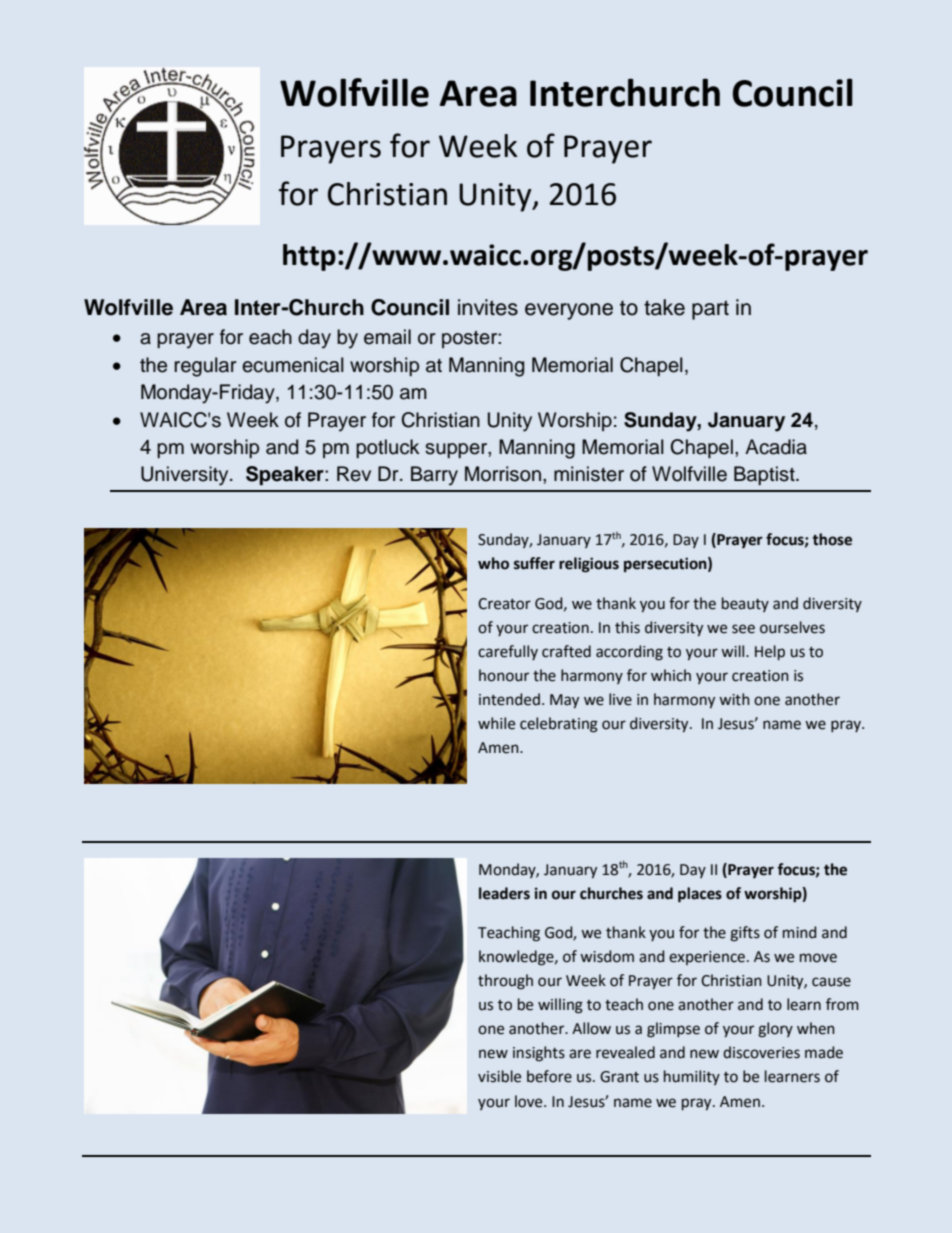 The width and height of the screenshot is (952, 1233). I want to click on invites, so click(488, 307).
